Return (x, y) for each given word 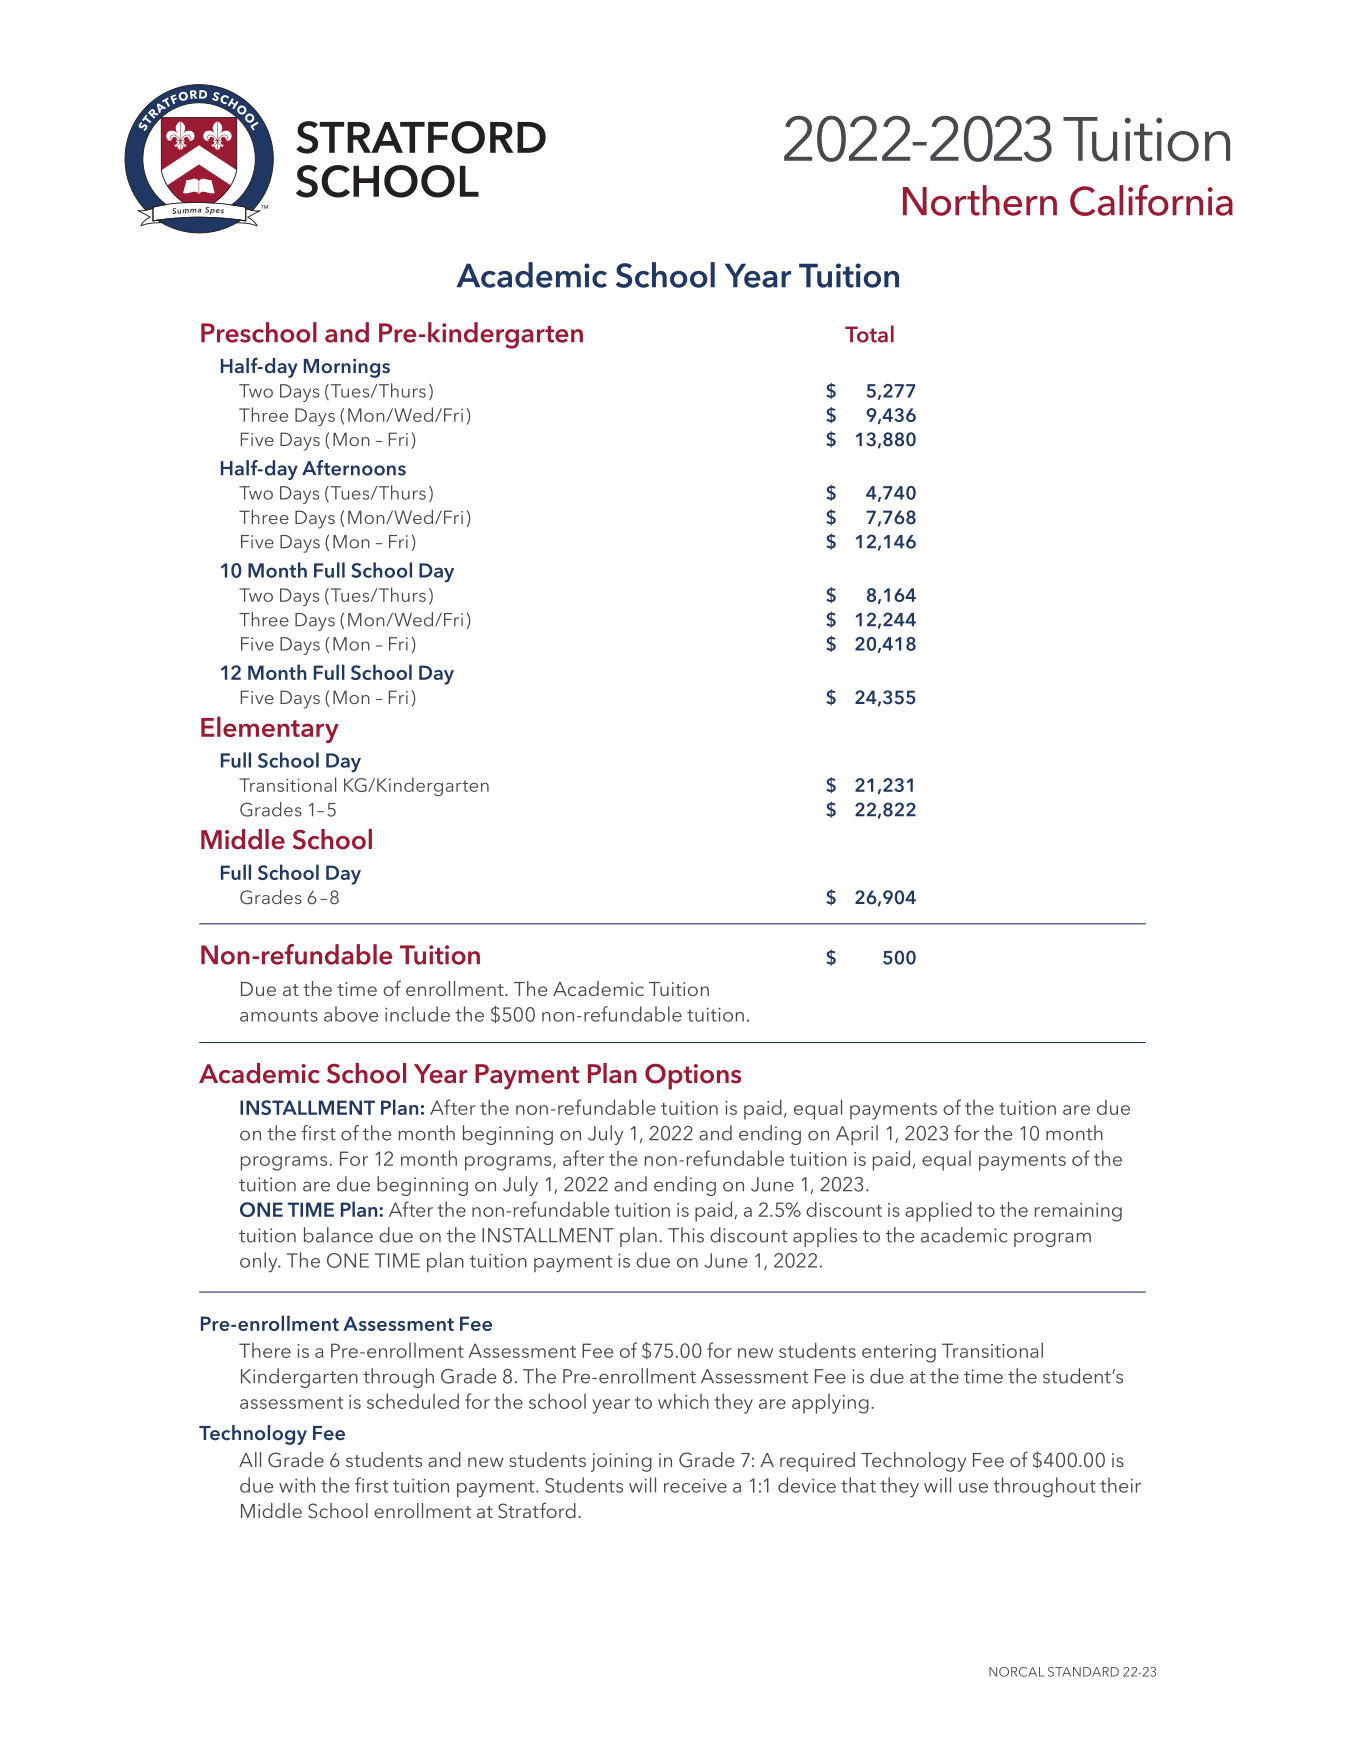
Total (869, 334)
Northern (980, 200)
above (351, 1014)
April (857, 1135)
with (297, 1485)
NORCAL (1016, 1672)
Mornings (347, 368)
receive (695, 1485)
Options (693, 1076)
